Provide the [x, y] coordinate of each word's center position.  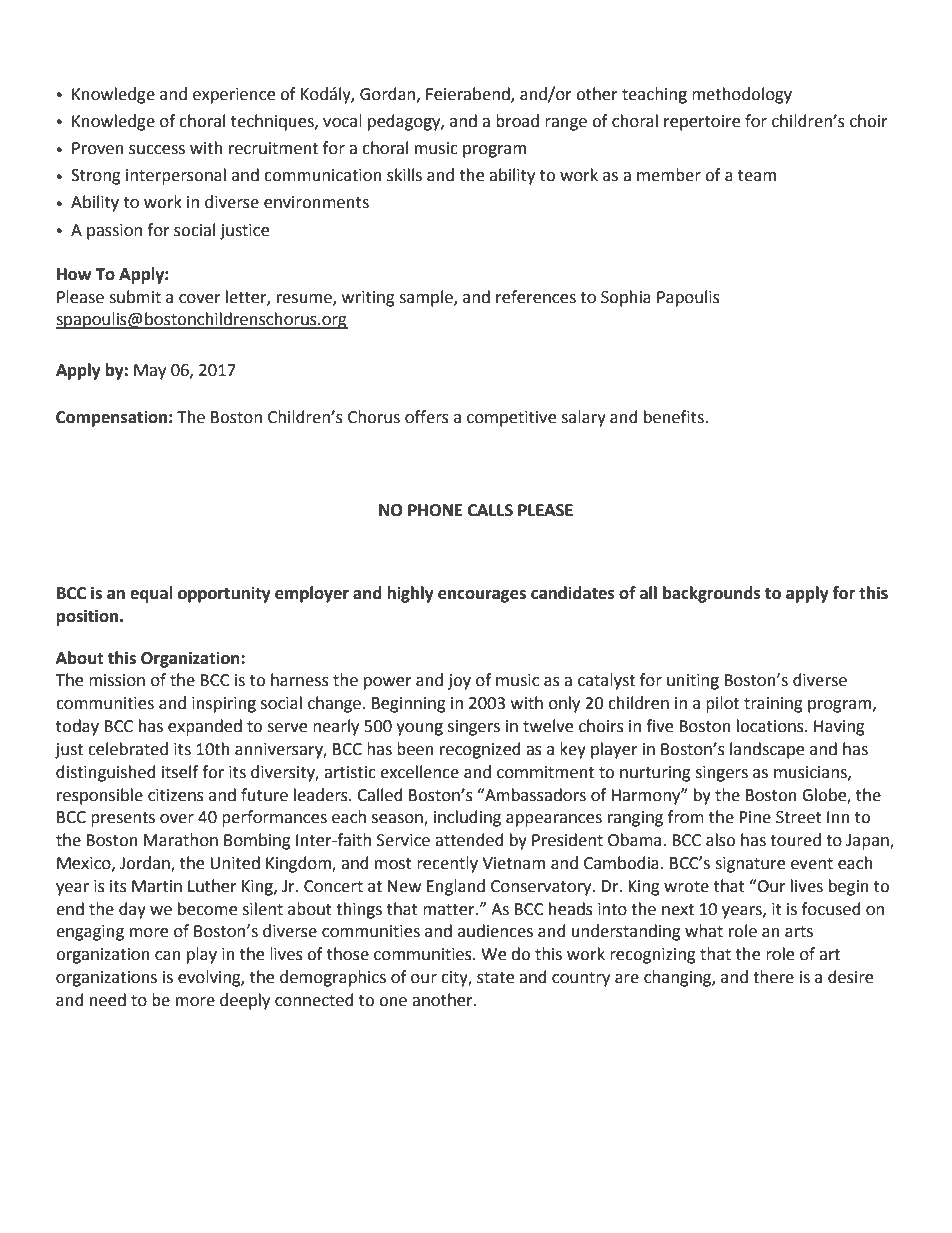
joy [459, 682]
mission [117, 680]
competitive [511, 419]
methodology [742, 95]
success [157, 150]
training [773, 705]
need [108, 1000]
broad [517, 121]
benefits [675, 417]
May [150, 372]
